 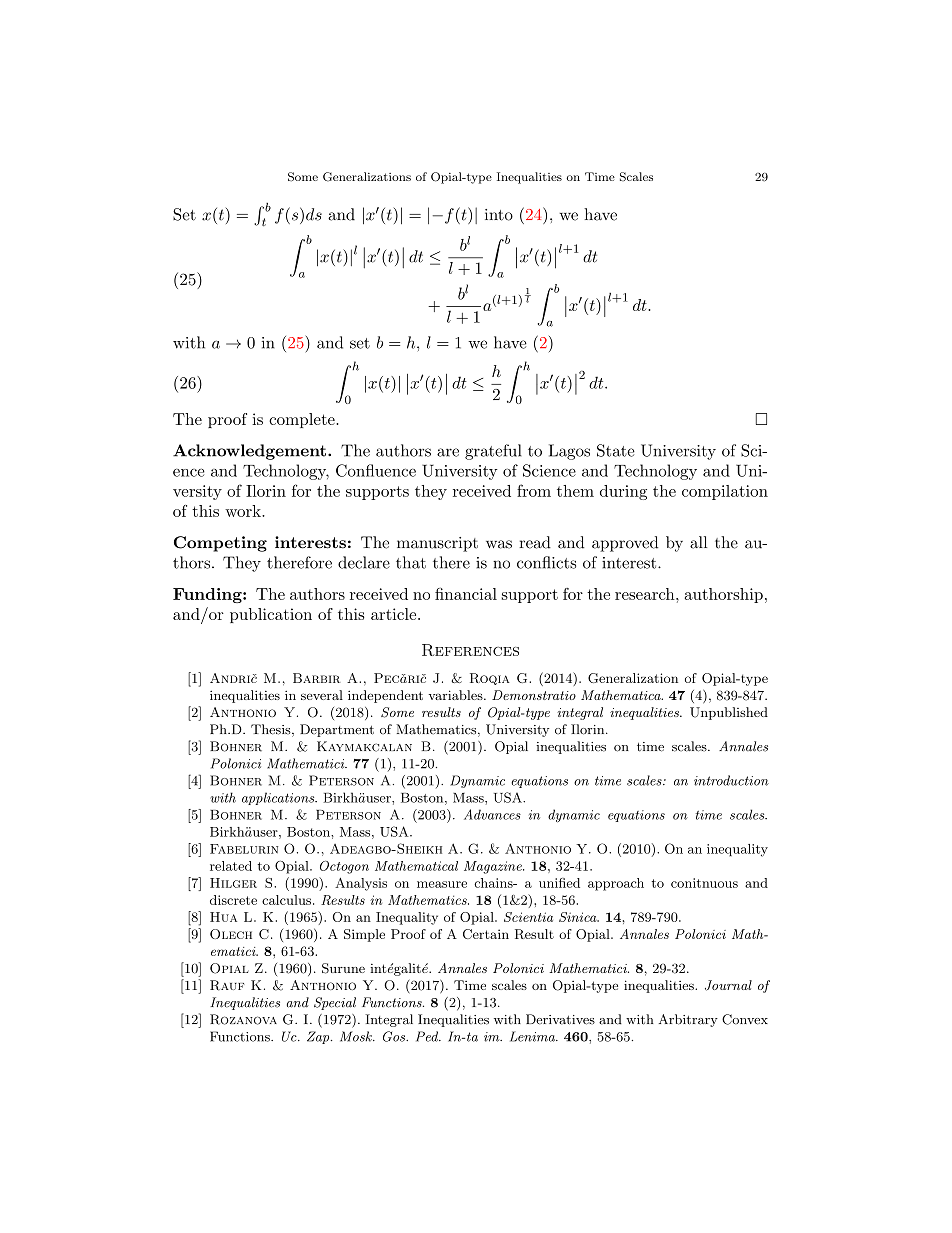 I want to click on grateful, so click(x=493, y=452).
